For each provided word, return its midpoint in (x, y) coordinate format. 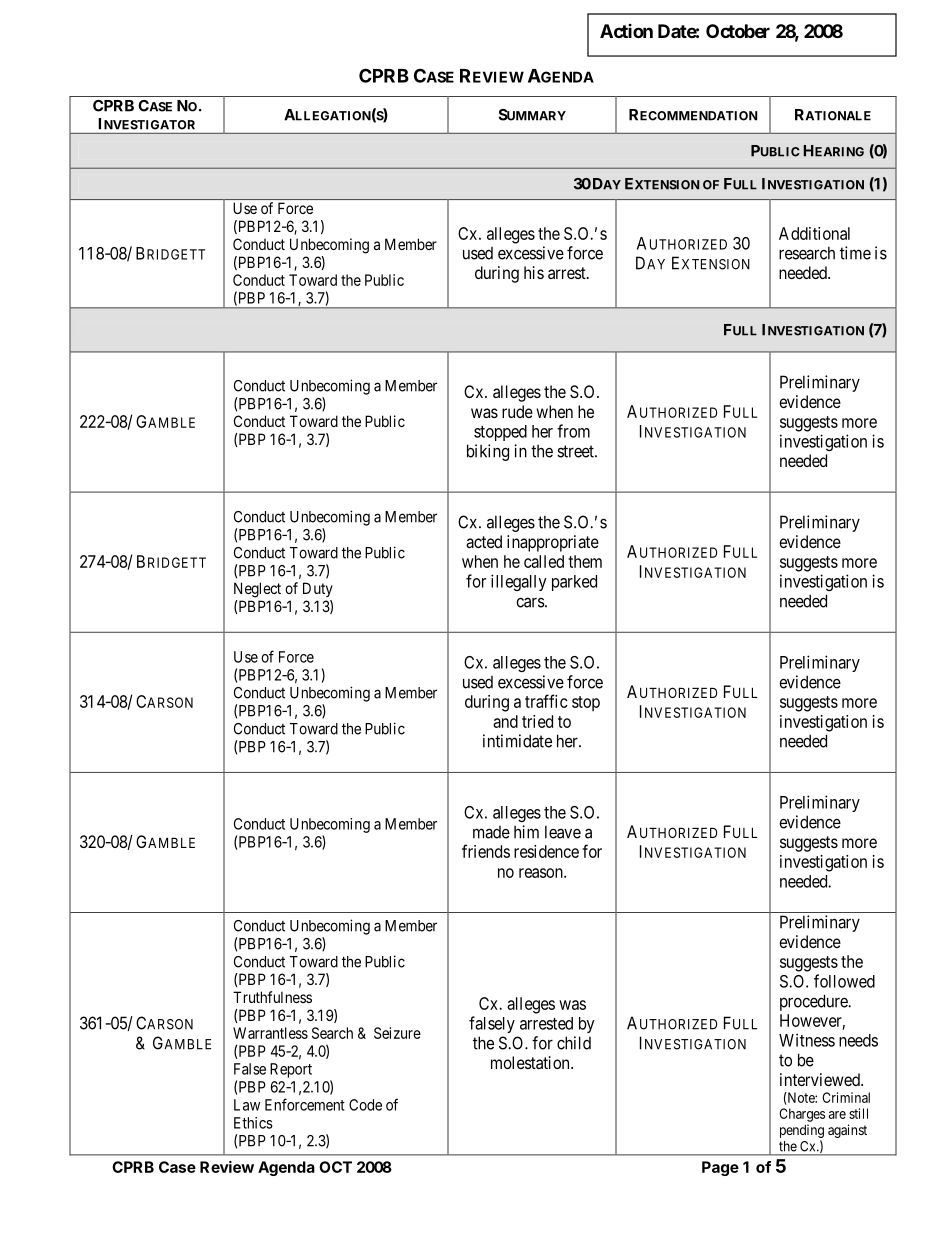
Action (626, 31)
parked (574, 583)
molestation (531, 1062)
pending (802, 1132)
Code (365, 1105)
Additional (814, 233)
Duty (318, 589)
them (585, 561)
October (738, 31)
